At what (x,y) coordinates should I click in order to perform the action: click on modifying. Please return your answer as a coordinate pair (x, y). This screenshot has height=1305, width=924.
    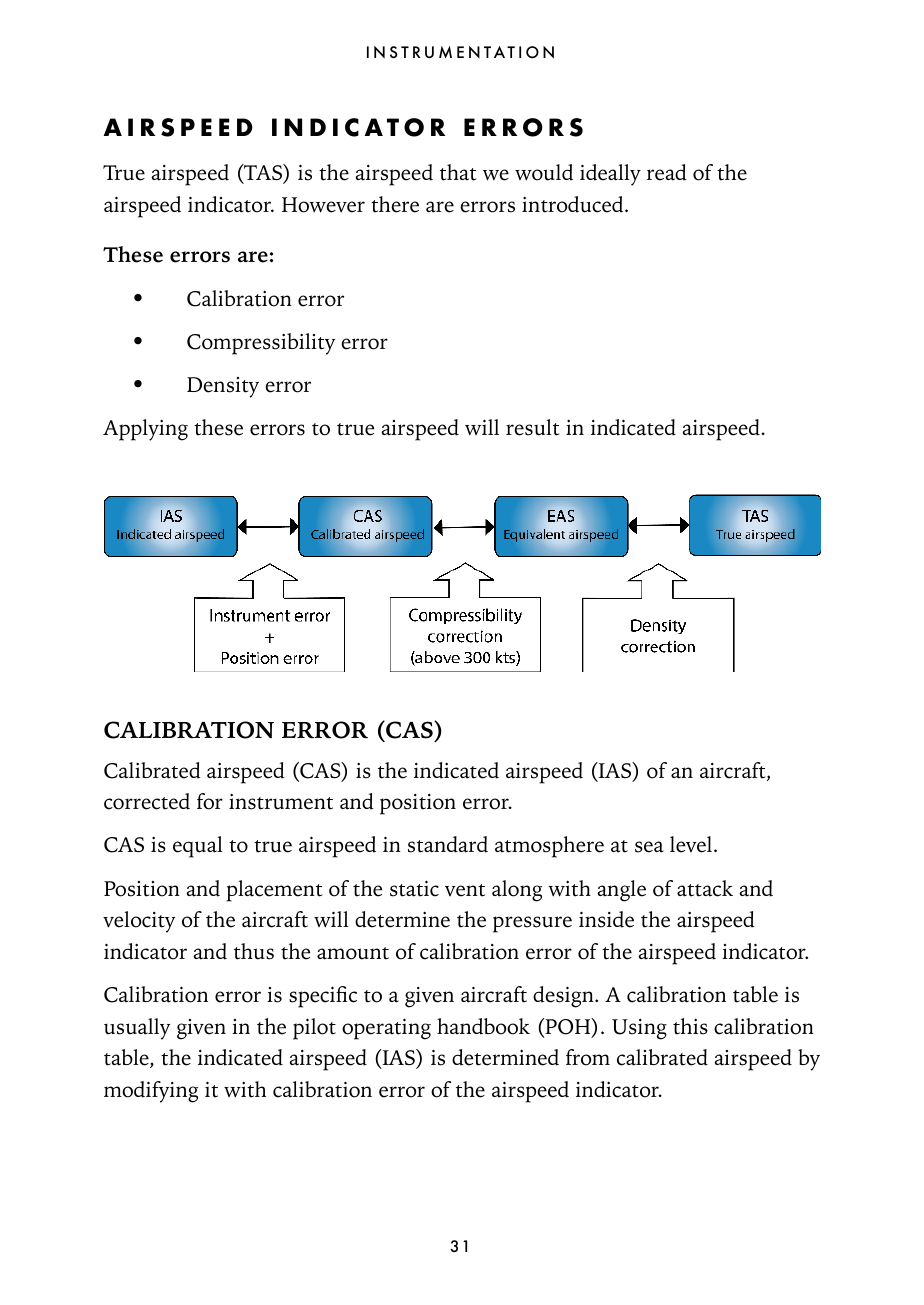
    Looking at the image, I should click on (151, 1092).
